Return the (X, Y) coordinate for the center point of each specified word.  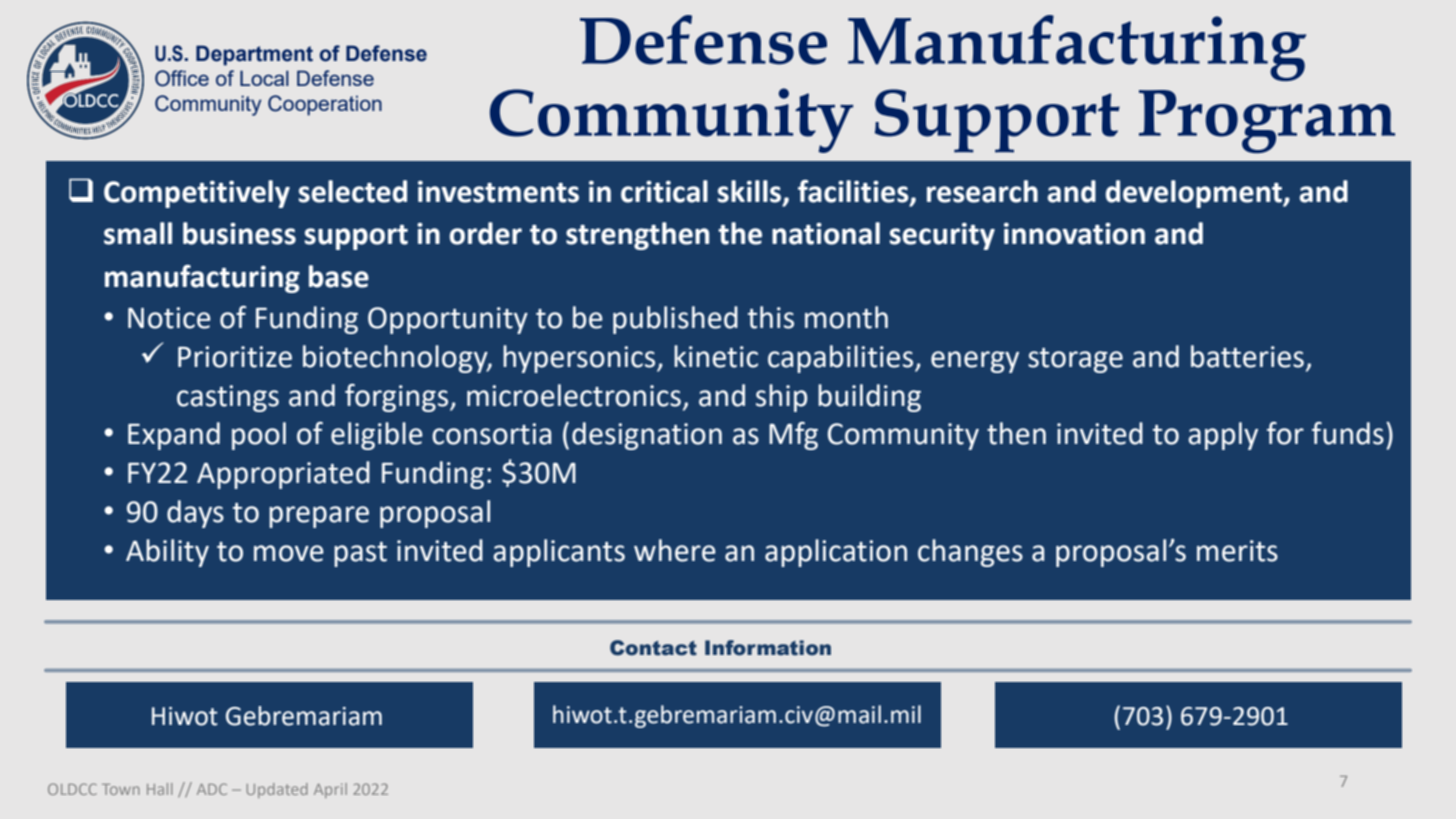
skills (750, 192)
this (771, 317)
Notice (169, 318)
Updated (277, 790)
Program (1267, 121)
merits (1237, 551)
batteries (1247, 356)
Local (264, 78)
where (675, 550)
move (289, 553)
